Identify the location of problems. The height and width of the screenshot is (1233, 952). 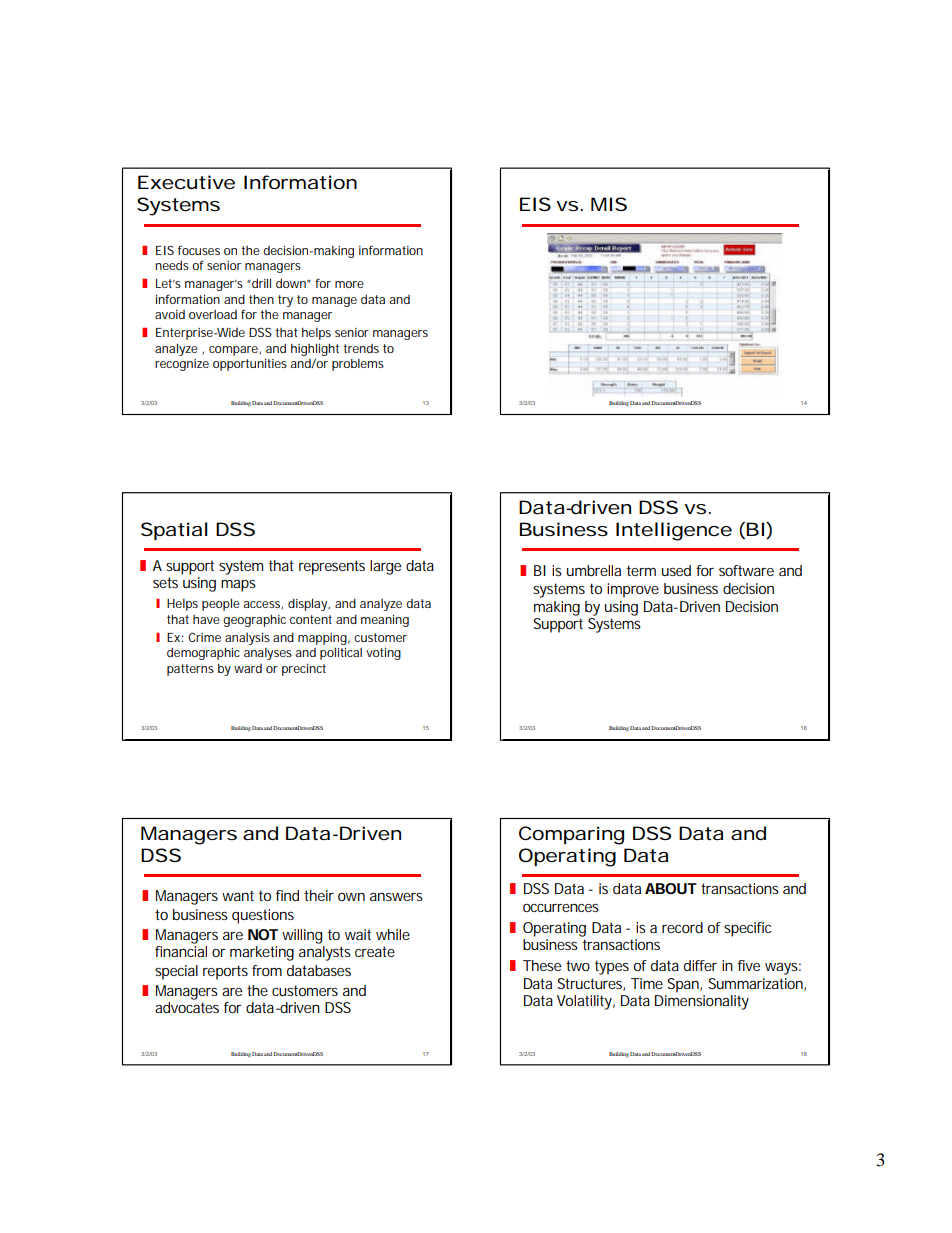
(358, 364).
